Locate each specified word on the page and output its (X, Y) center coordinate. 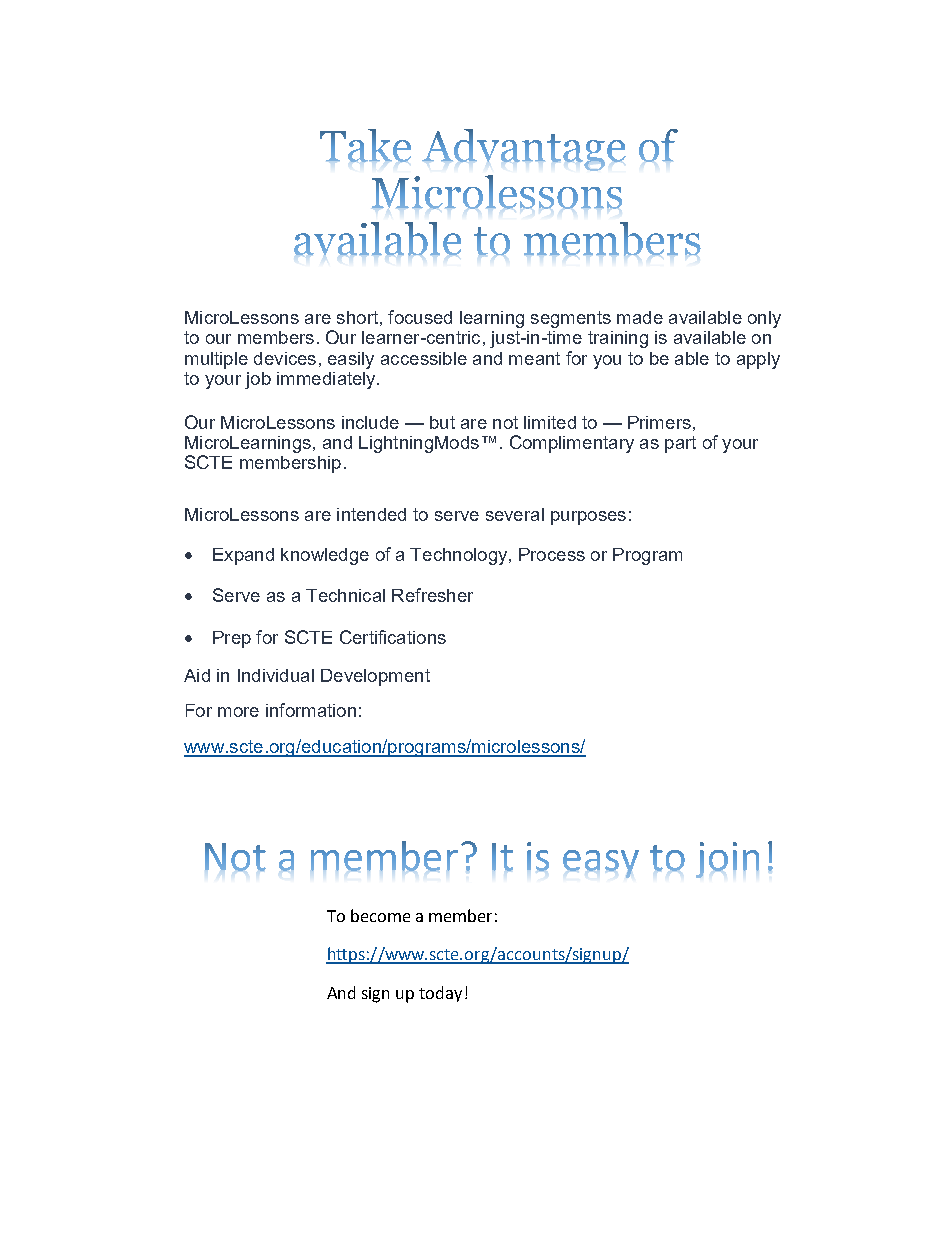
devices (285, 358)
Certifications (393, 637)
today (440, 994)
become (380, 915)
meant (534, 358)
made (640, 317)
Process (552, 554)
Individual (276, 675)
